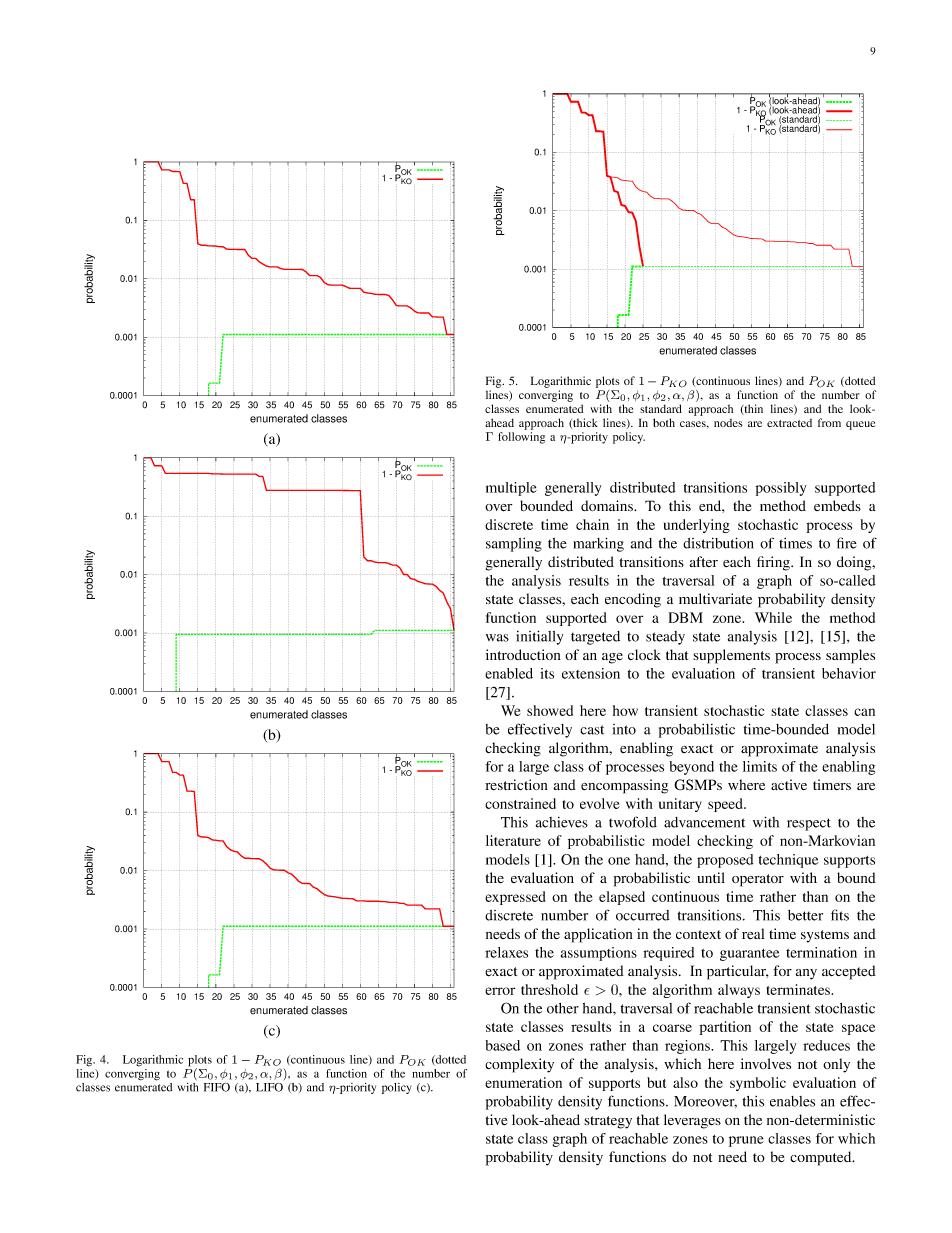  I want to click on extracted, so click(789, 423).
